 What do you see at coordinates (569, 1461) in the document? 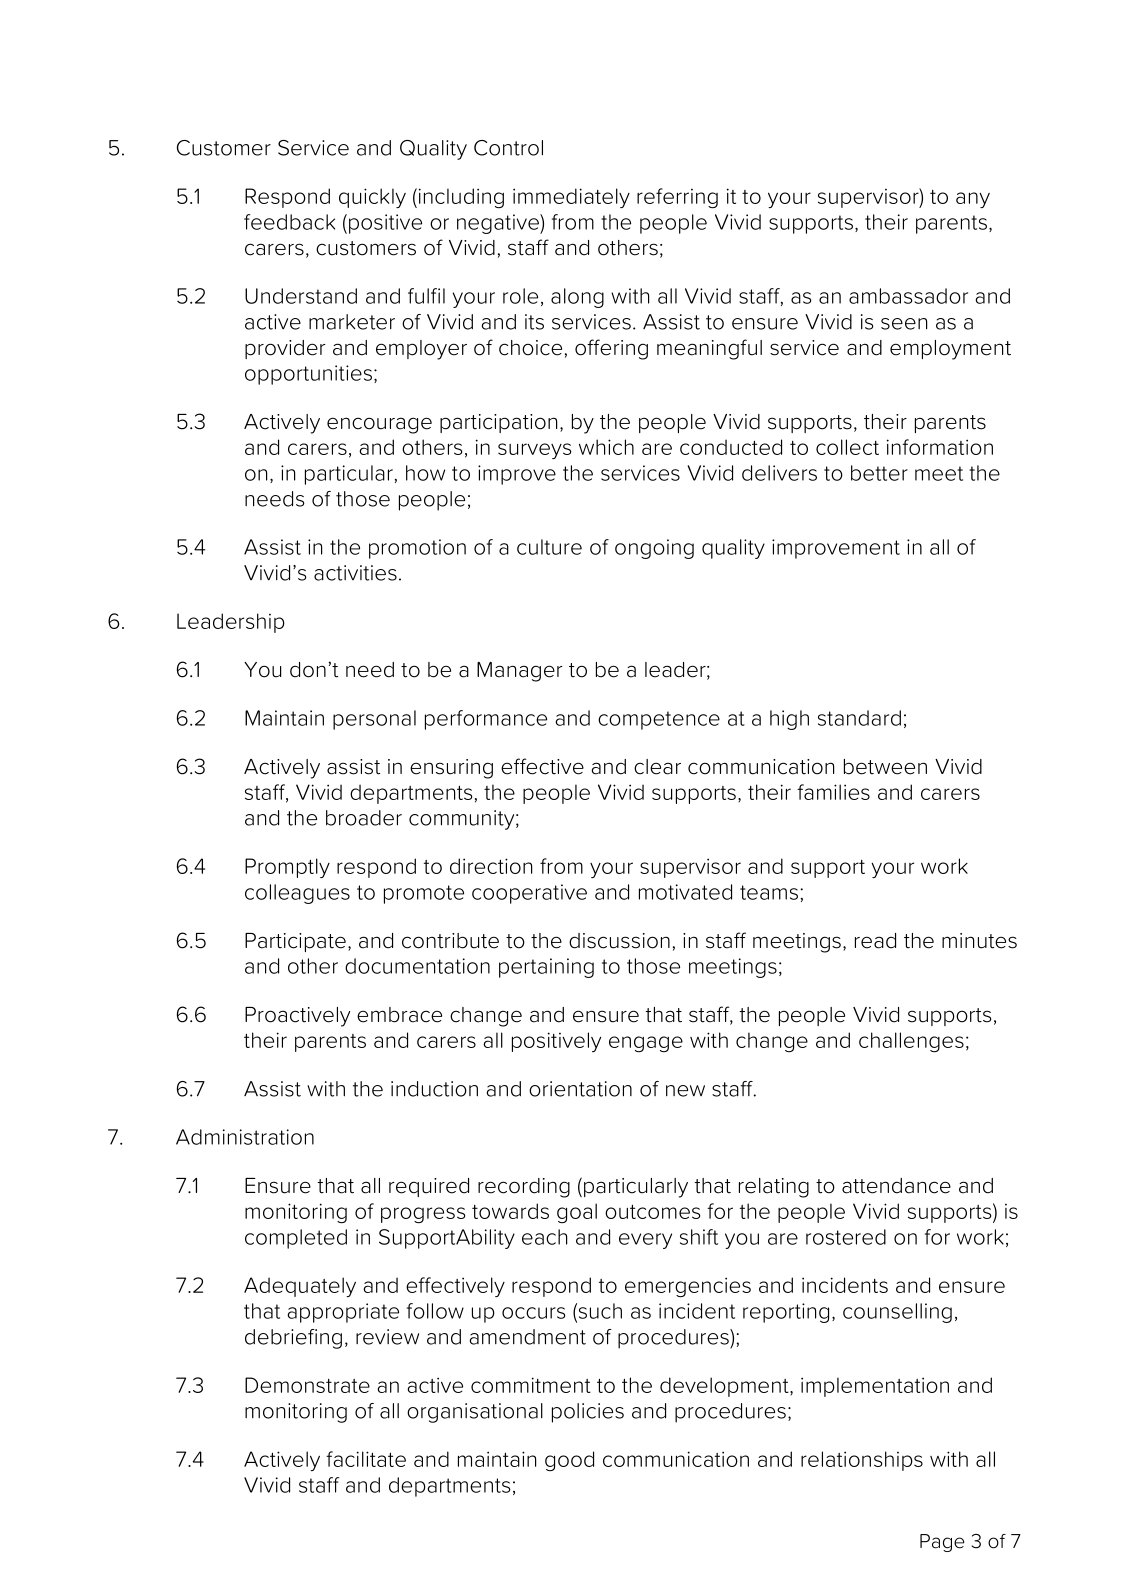
I see `good` at bounding box center [569, 1461].
